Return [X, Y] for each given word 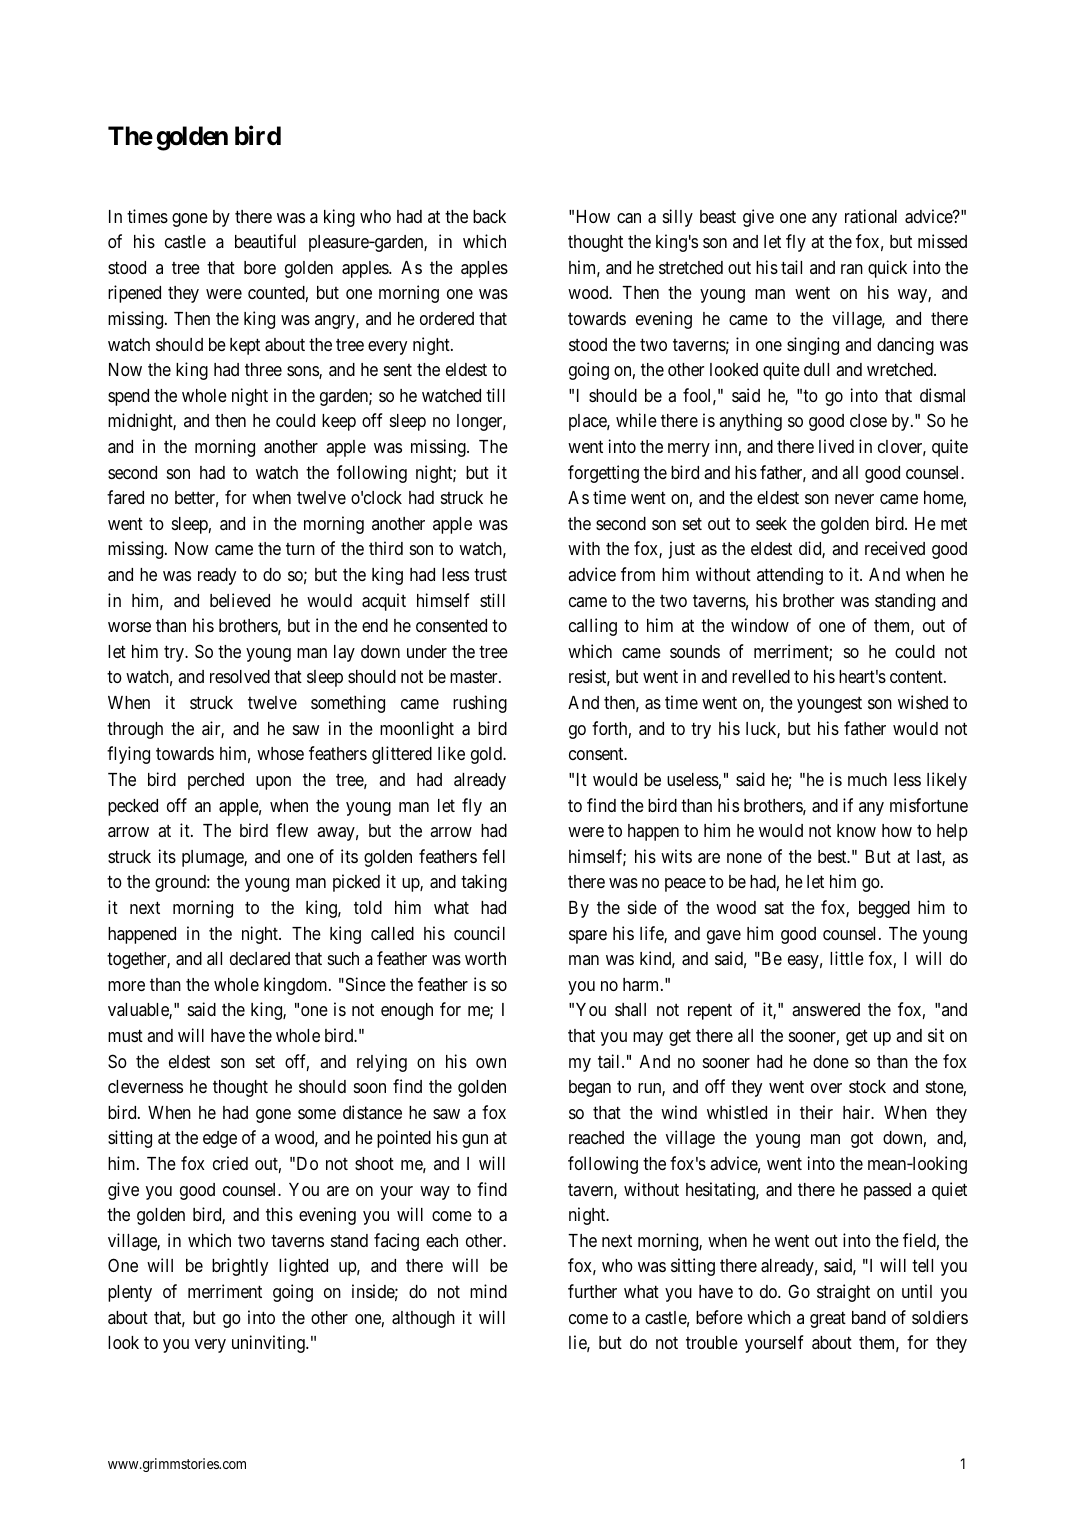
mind [488, 1291]
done [831, 1061]
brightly [240, 1267]
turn [300, 549]
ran [852, 269]
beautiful [265, 241]
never [854, 499]
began [590, 1088]
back [489, 216]
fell [493, 856]
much [867, 779]
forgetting [603, 474]
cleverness [145, 1086]
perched [216, 781]
